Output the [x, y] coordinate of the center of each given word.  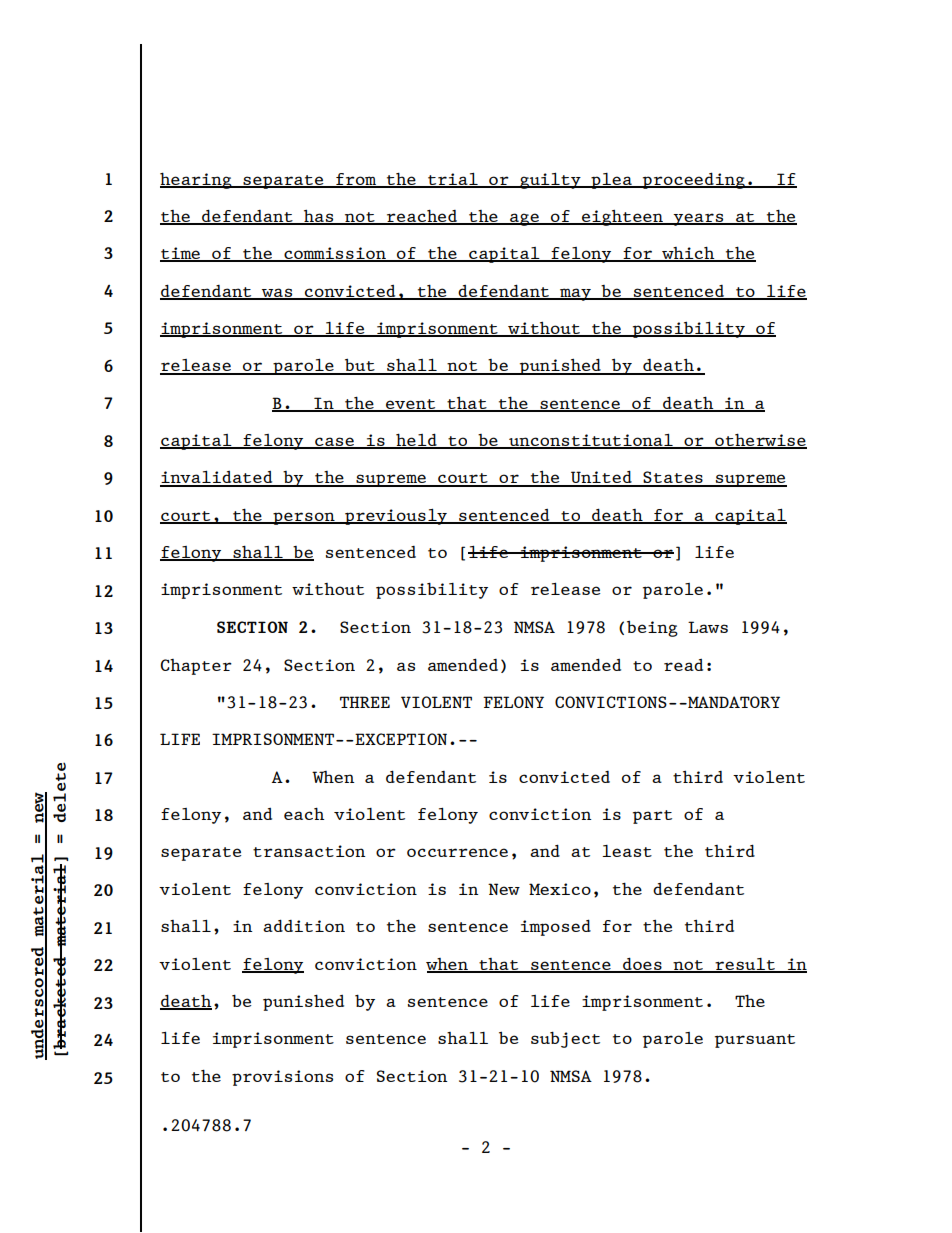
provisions [282, 1078]
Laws [708, 627]
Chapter [196, 667]
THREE [365, 702]
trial [453, 180]
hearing [197, 180]
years [698, 219]
